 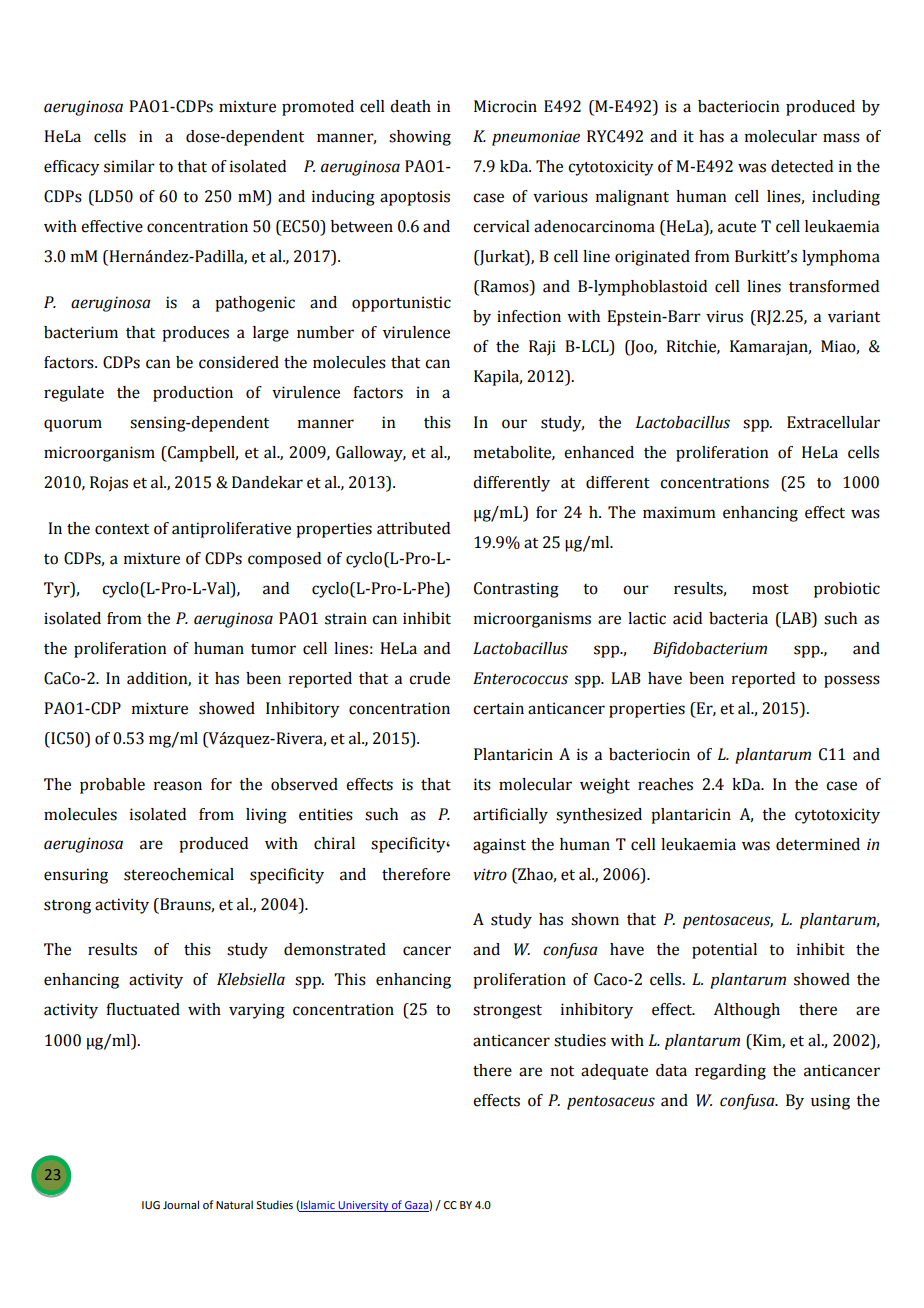 What do you see at coordinates (738, 618) in the screenshot?
I see `bacteria` at bounding box center [738, 618].
